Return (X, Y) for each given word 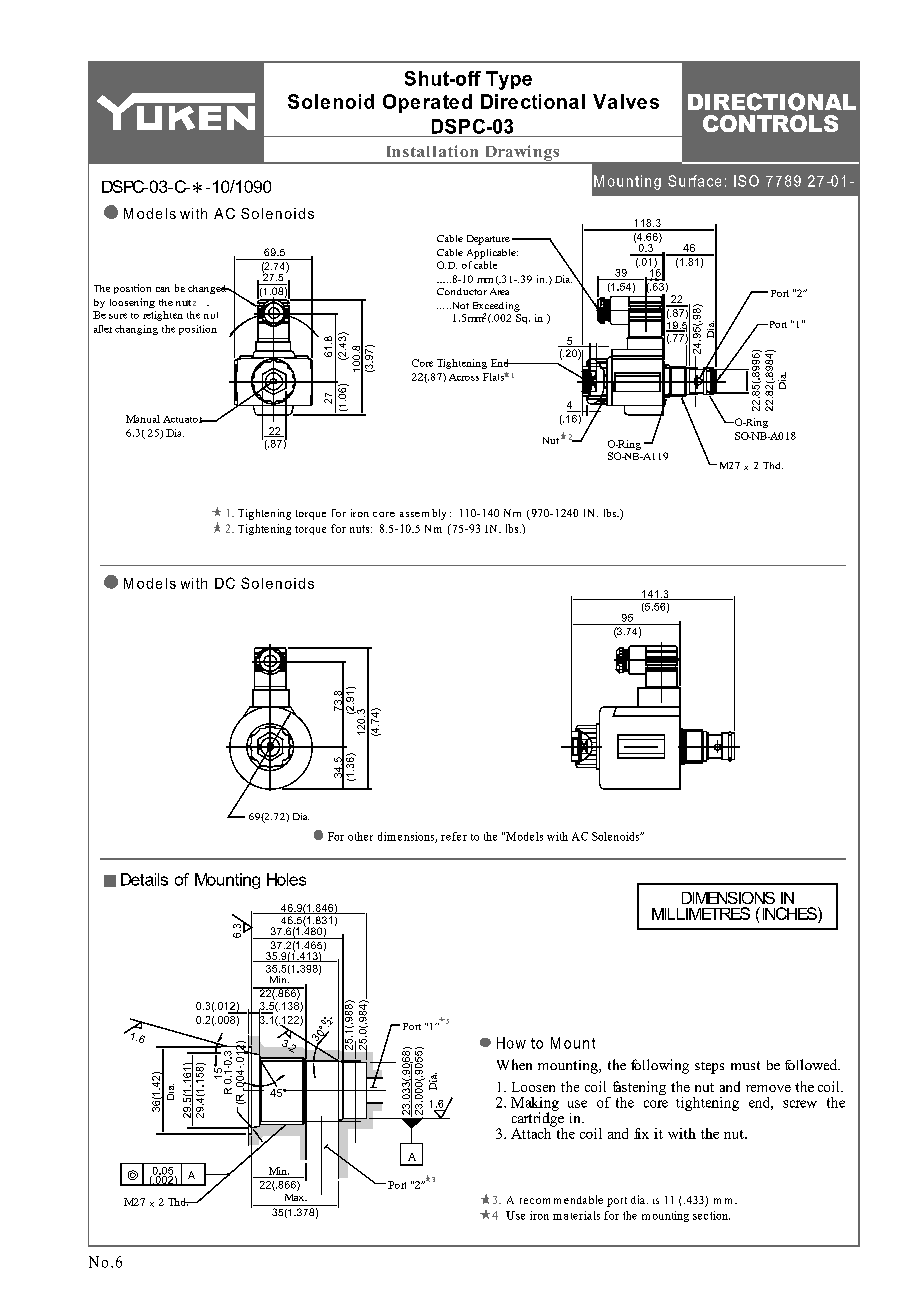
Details (144, 879)
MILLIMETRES (701, 913)
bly (439, 514)
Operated (427, 103)
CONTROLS (770, 123)
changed (208, 289)
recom (535, 1201)
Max (295, 1197)
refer (454, 836)
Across (464, 377)
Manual (143, 419)
